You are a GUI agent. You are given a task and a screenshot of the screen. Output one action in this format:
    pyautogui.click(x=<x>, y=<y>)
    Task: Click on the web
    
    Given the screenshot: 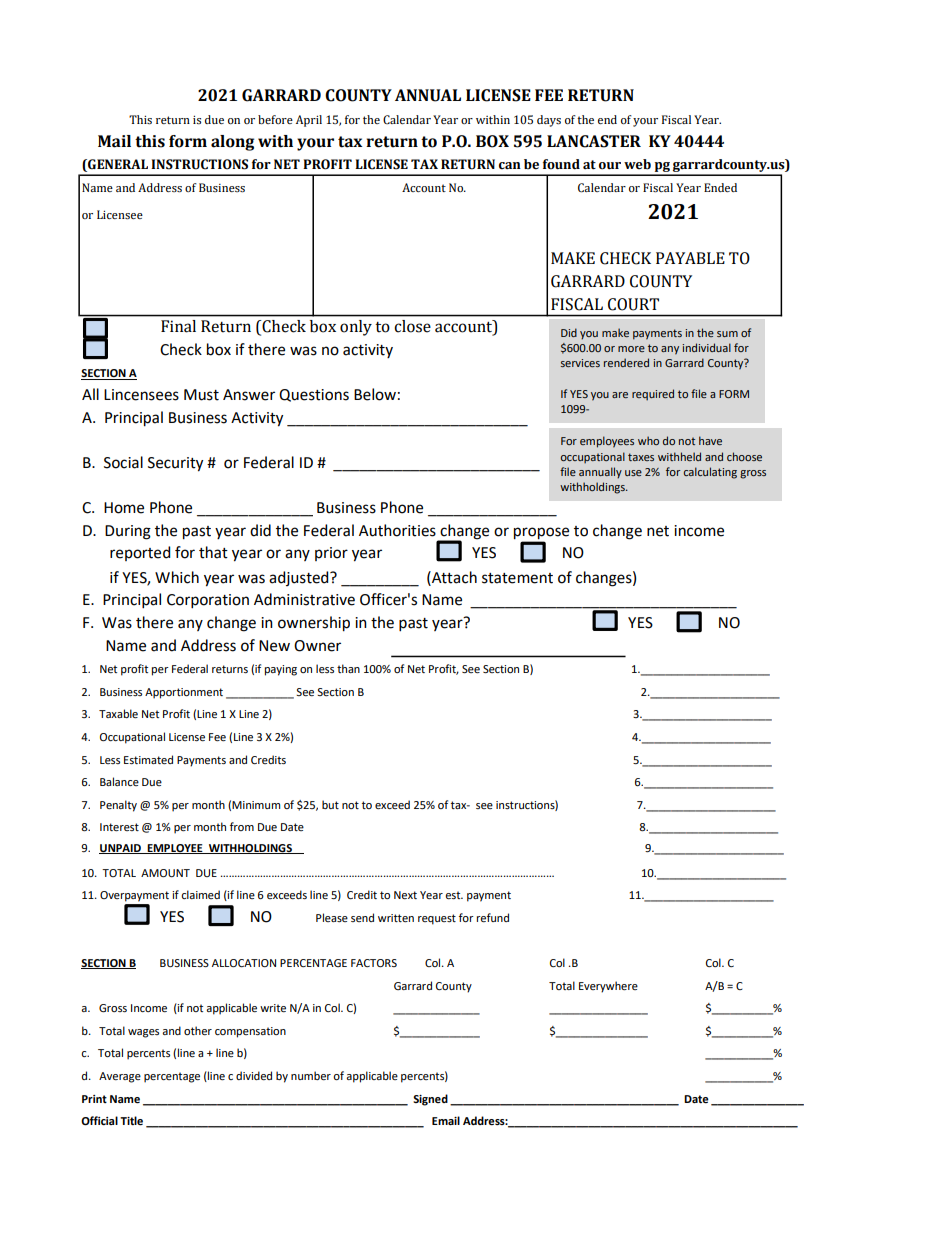 What is the action you would take?
    pyautogui.click(x=637, y=164)
